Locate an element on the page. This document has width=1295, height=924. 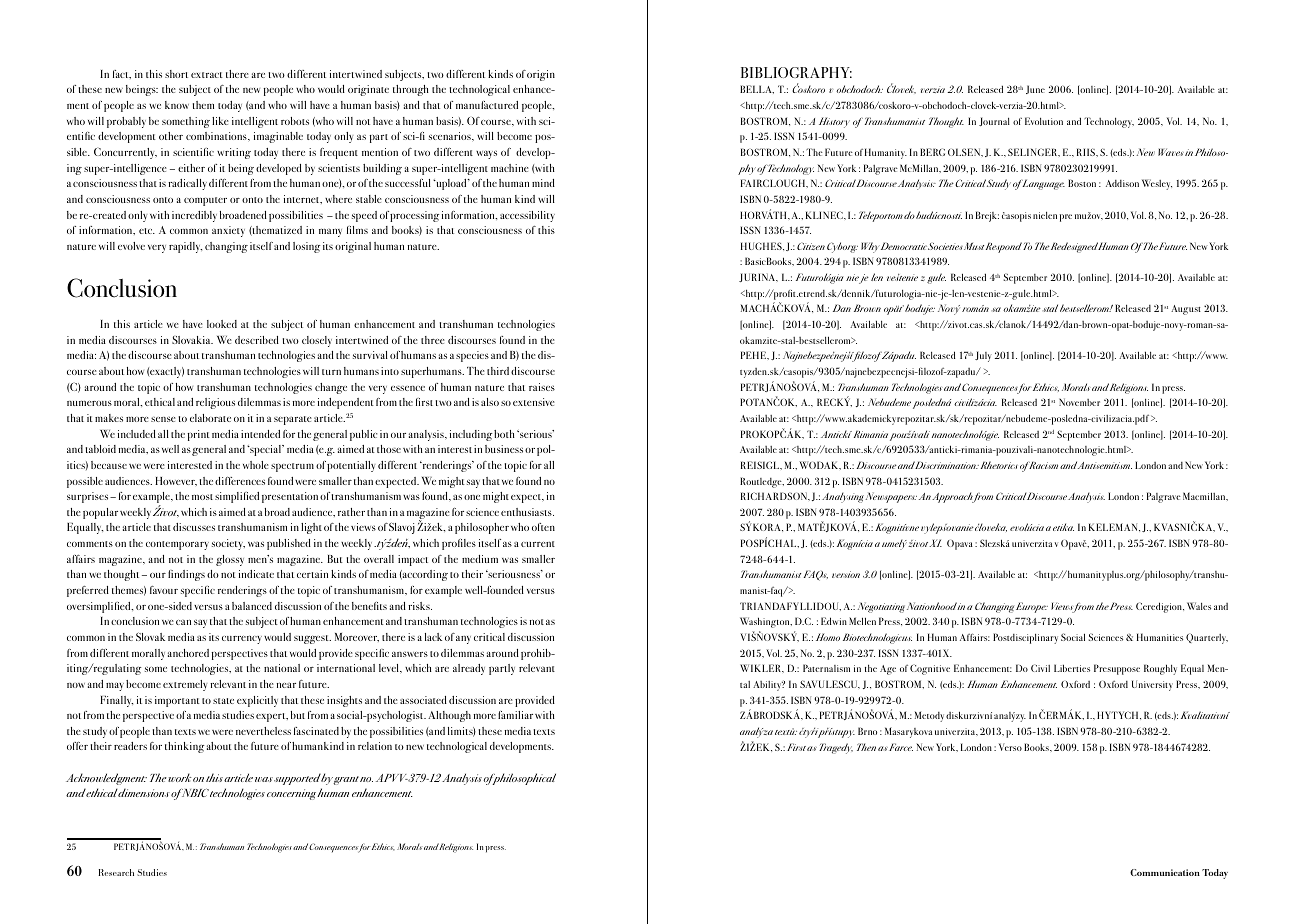
BIBLIOGRAPHY is located at coordinates (796, 72).
